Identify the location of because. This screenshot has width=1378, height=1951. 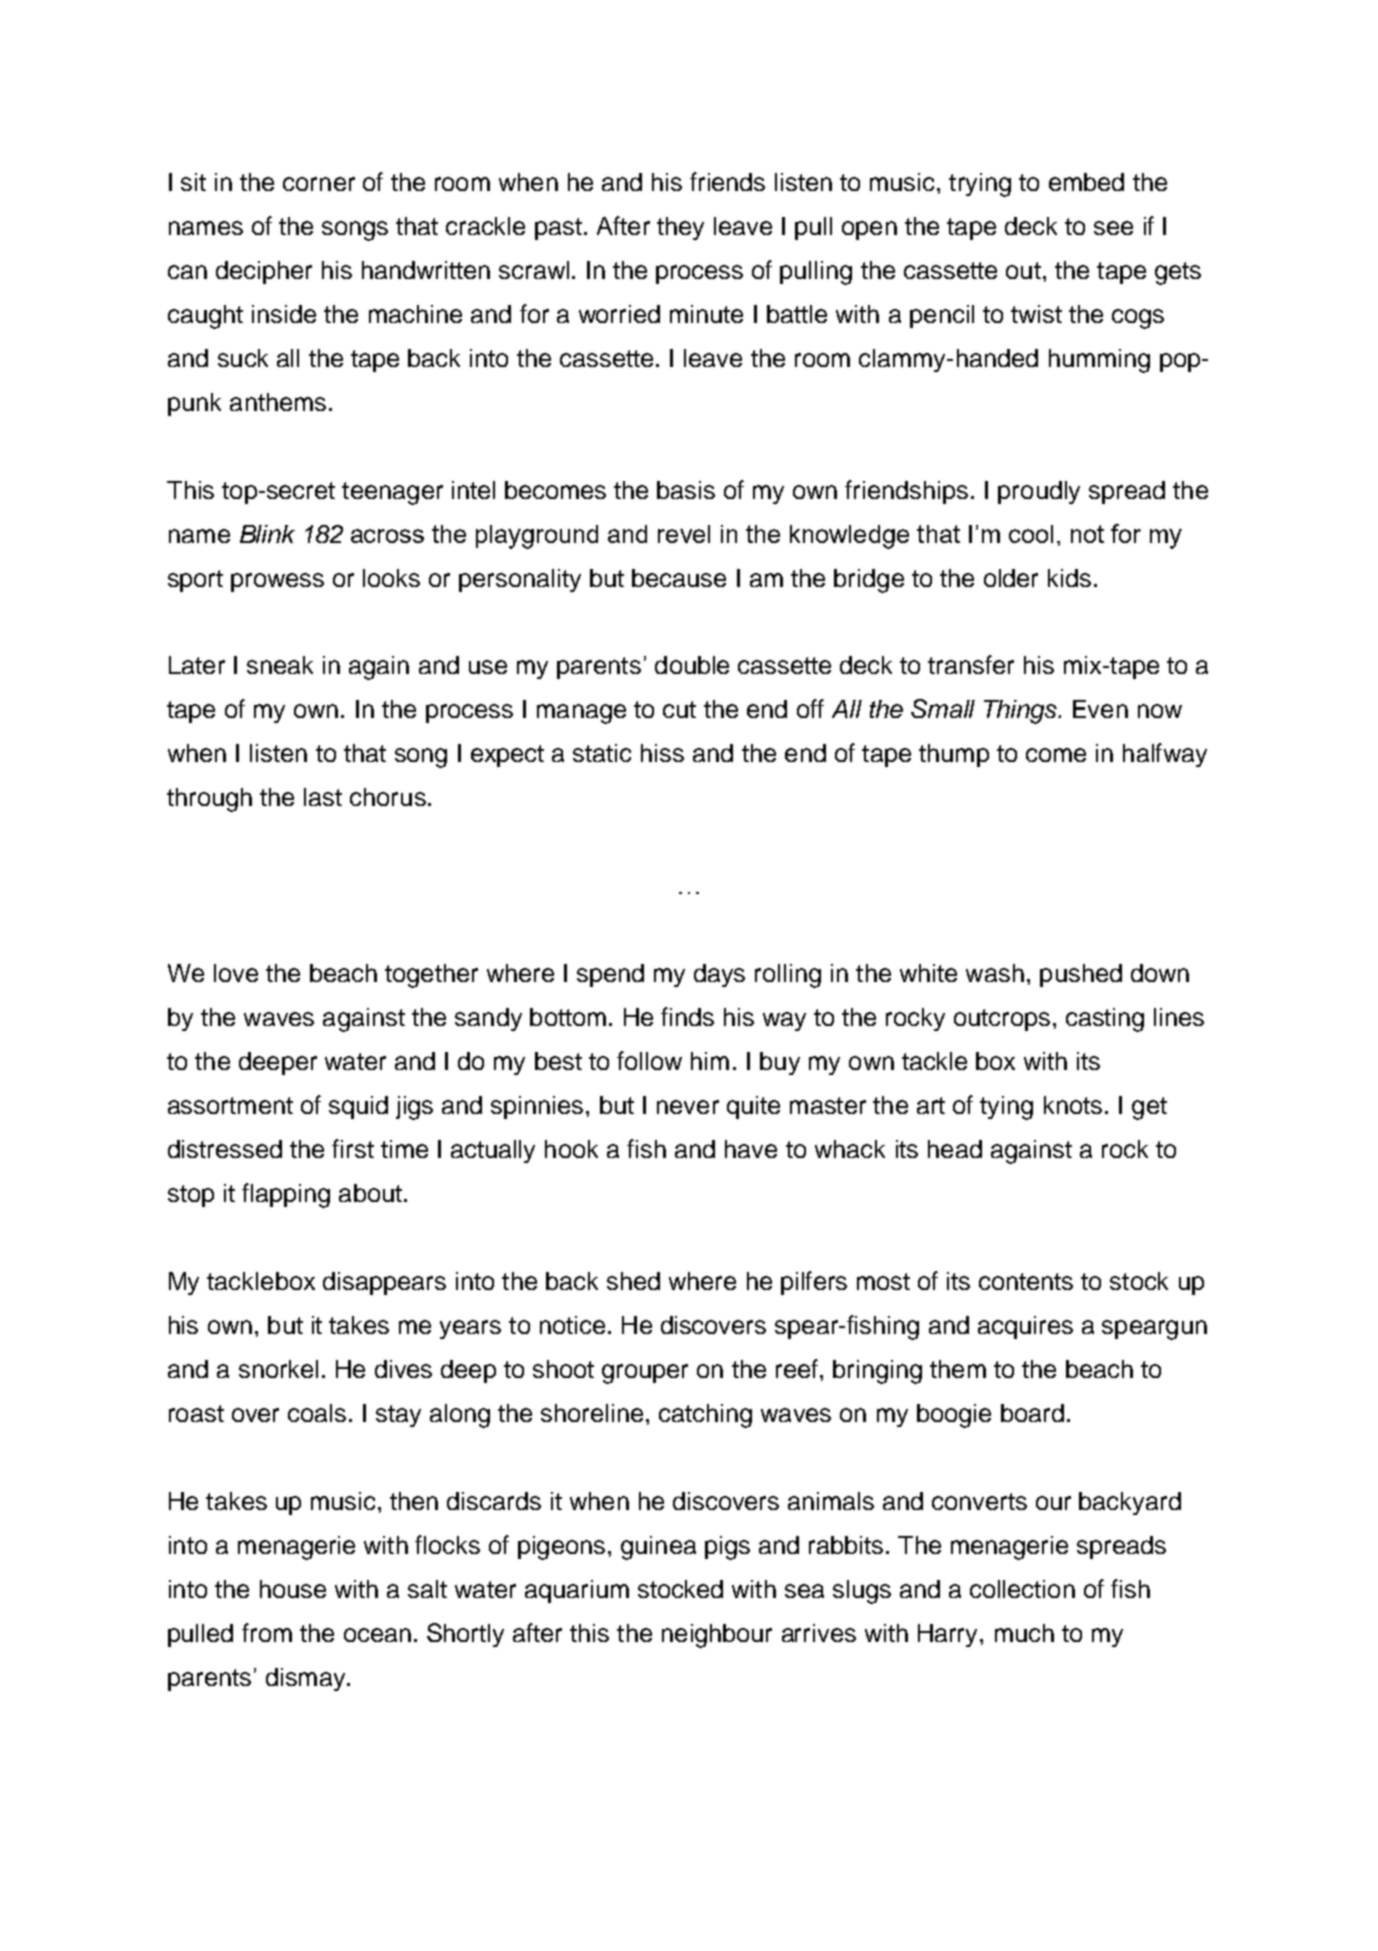
(679, 578).
